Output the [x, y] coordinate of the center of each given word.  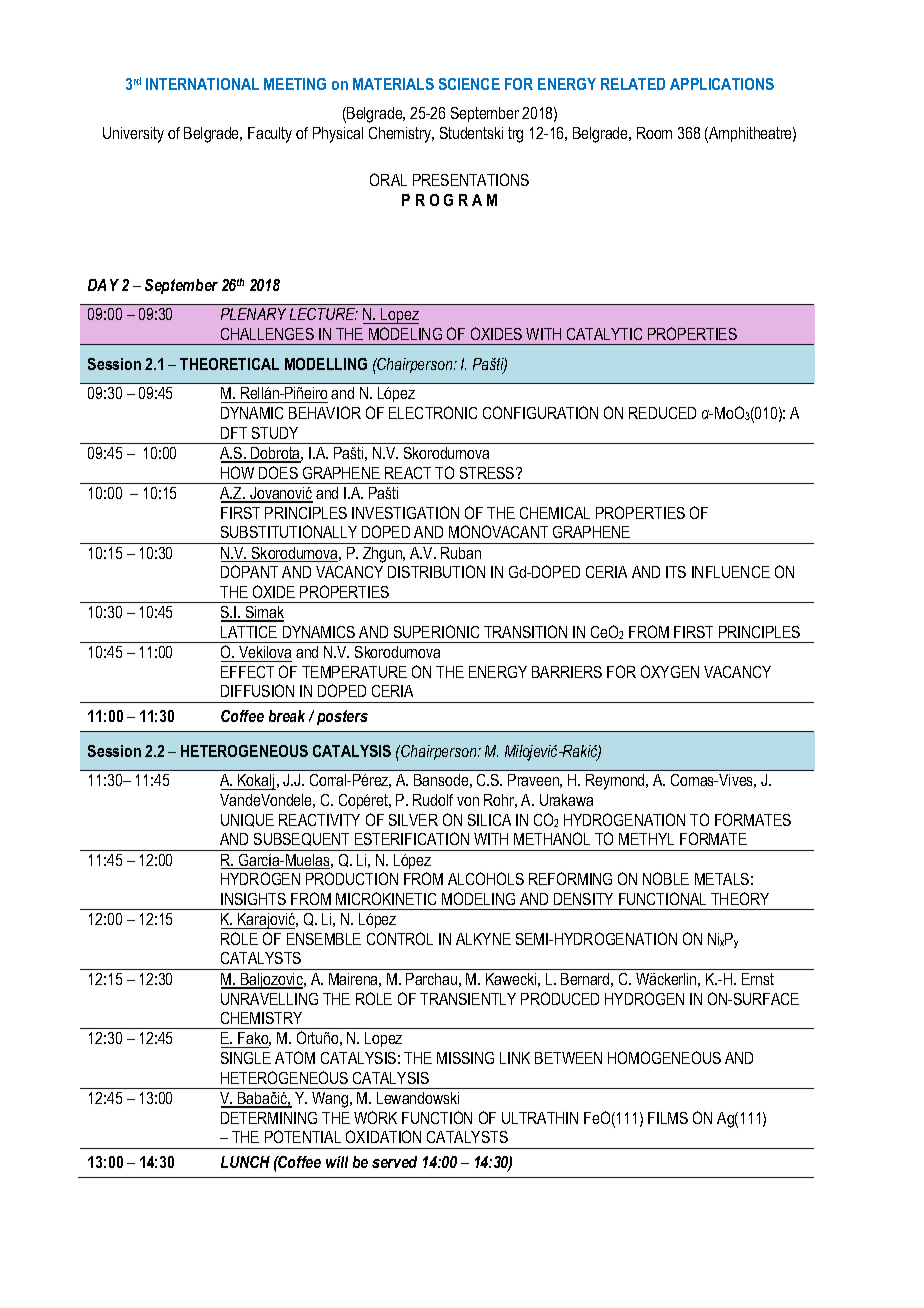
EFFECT [247, 672]
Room [654, 133]
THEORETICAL [229, 364]
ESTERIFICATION [412, 838]
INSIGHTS [253, 899]
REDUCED [662, 413]
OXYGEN [670, 671]
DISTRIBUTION [436, 571]
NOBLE [666, 878]
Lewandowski [418, 1098]
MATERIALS [393, 84]
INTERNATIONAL [202, 84]
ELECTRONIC [433, 412]
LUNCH [245, 1162]
